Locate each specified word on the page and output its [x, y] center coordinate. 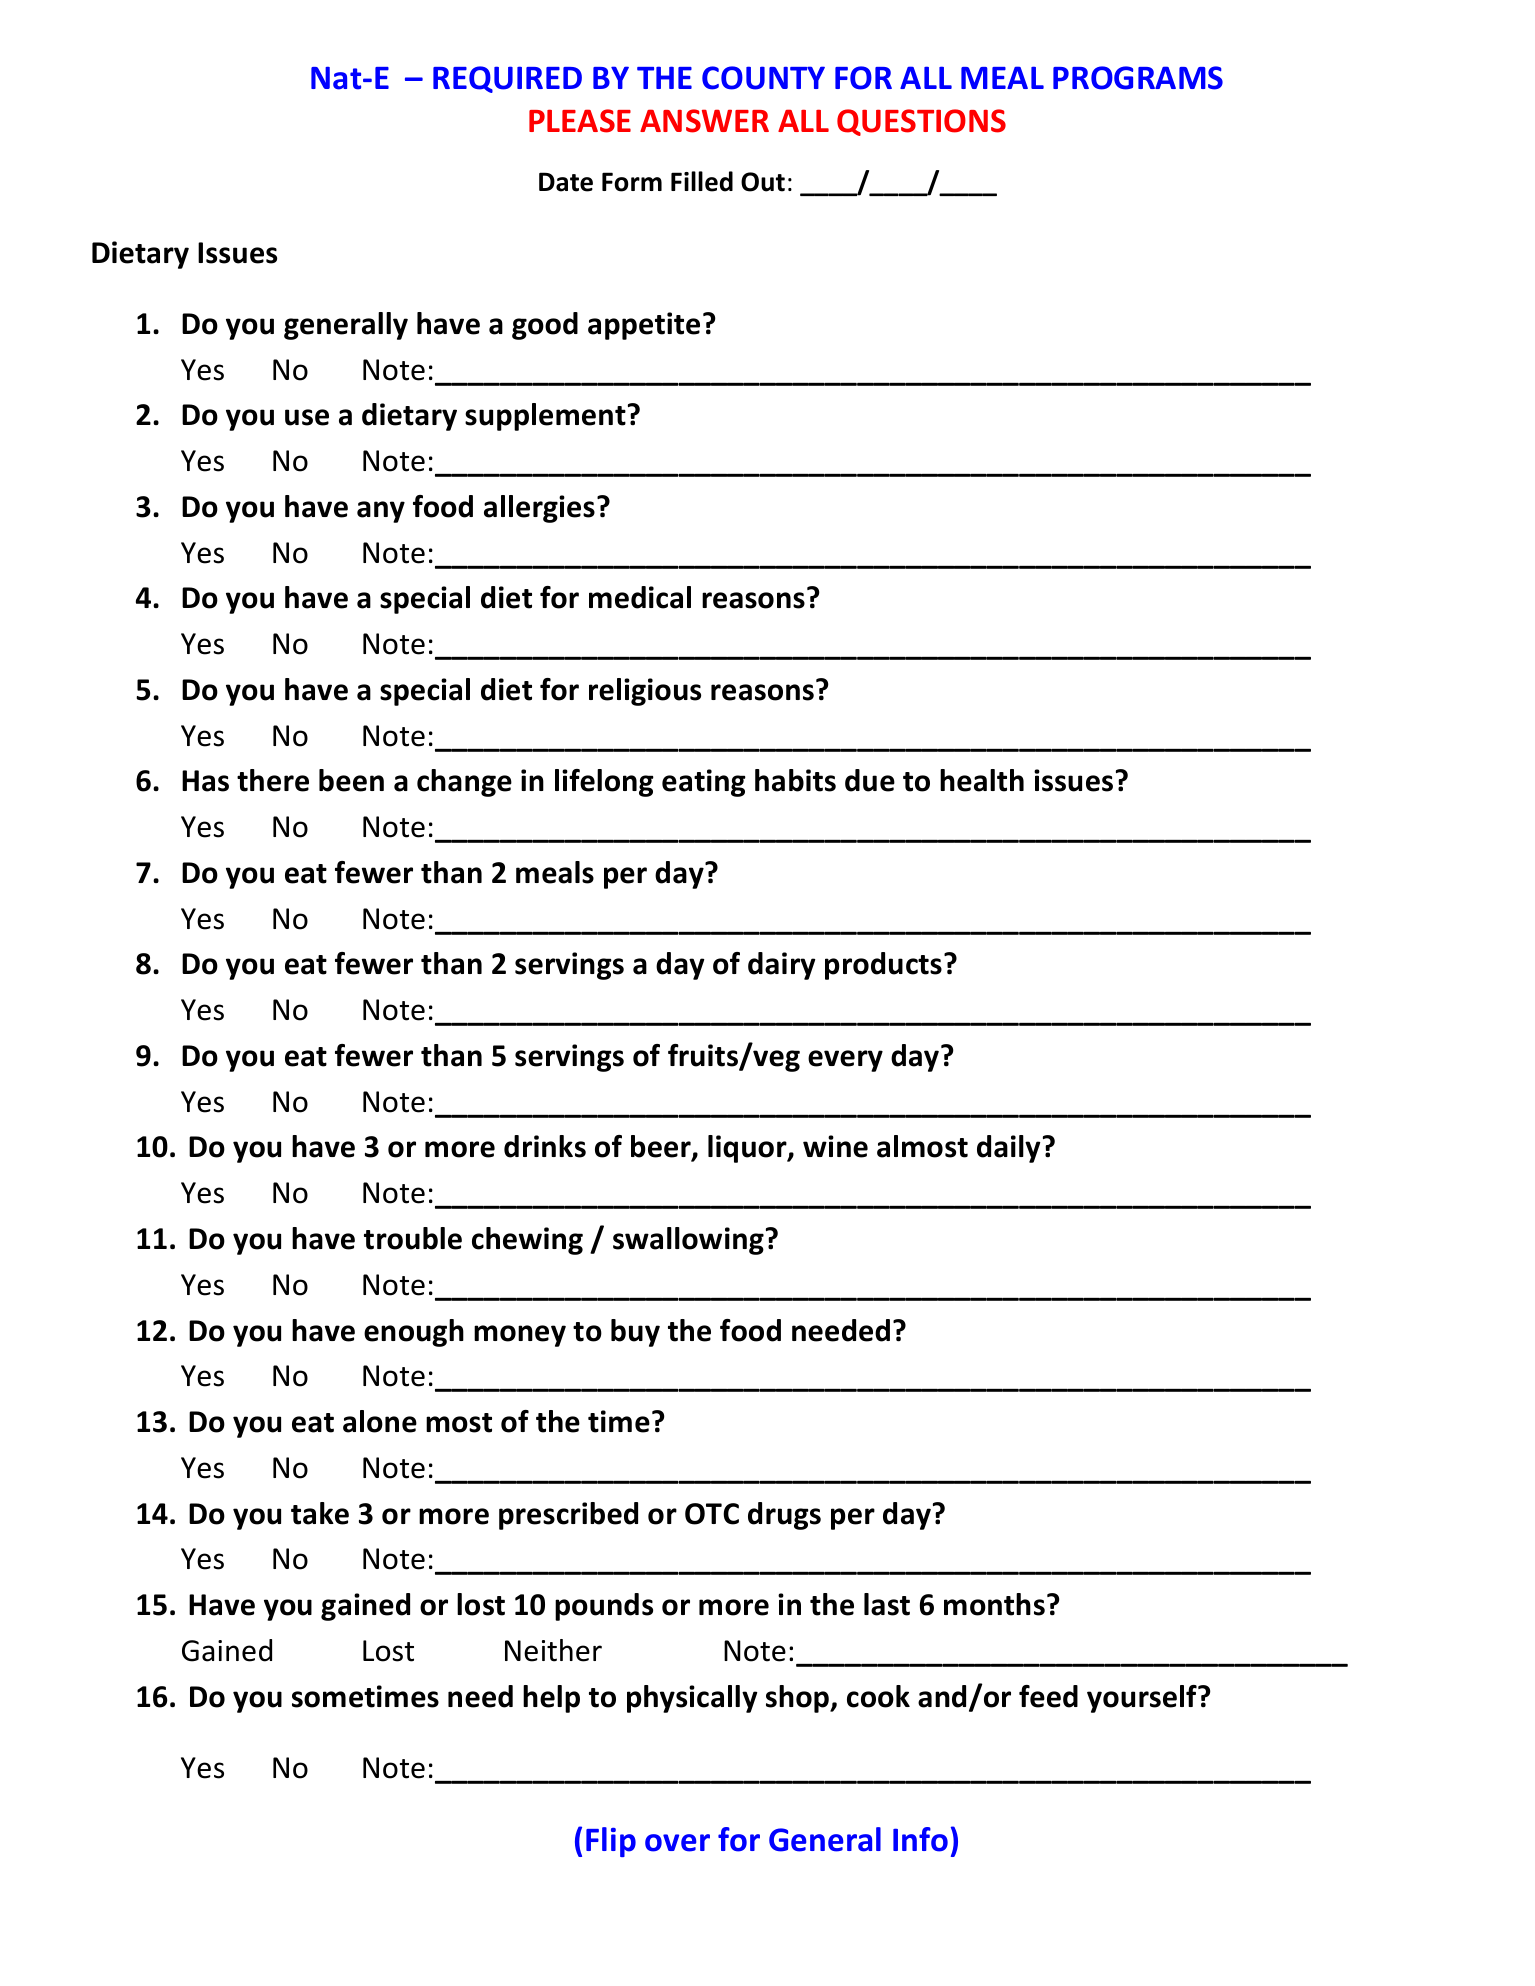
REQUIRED [507, 79]
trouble [413, 1238]
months [994, 1604]
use [307, 417]
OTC [712, 1514]
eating [704, 783]
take [320, 1513]
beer [662, 1148]
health [982, 780]
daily [1008, 1149]
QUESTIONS [921, 122]
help [551, 1699]
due [870, 780]
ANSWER [704, 121]
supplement [545, 417]
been [351, 780]
